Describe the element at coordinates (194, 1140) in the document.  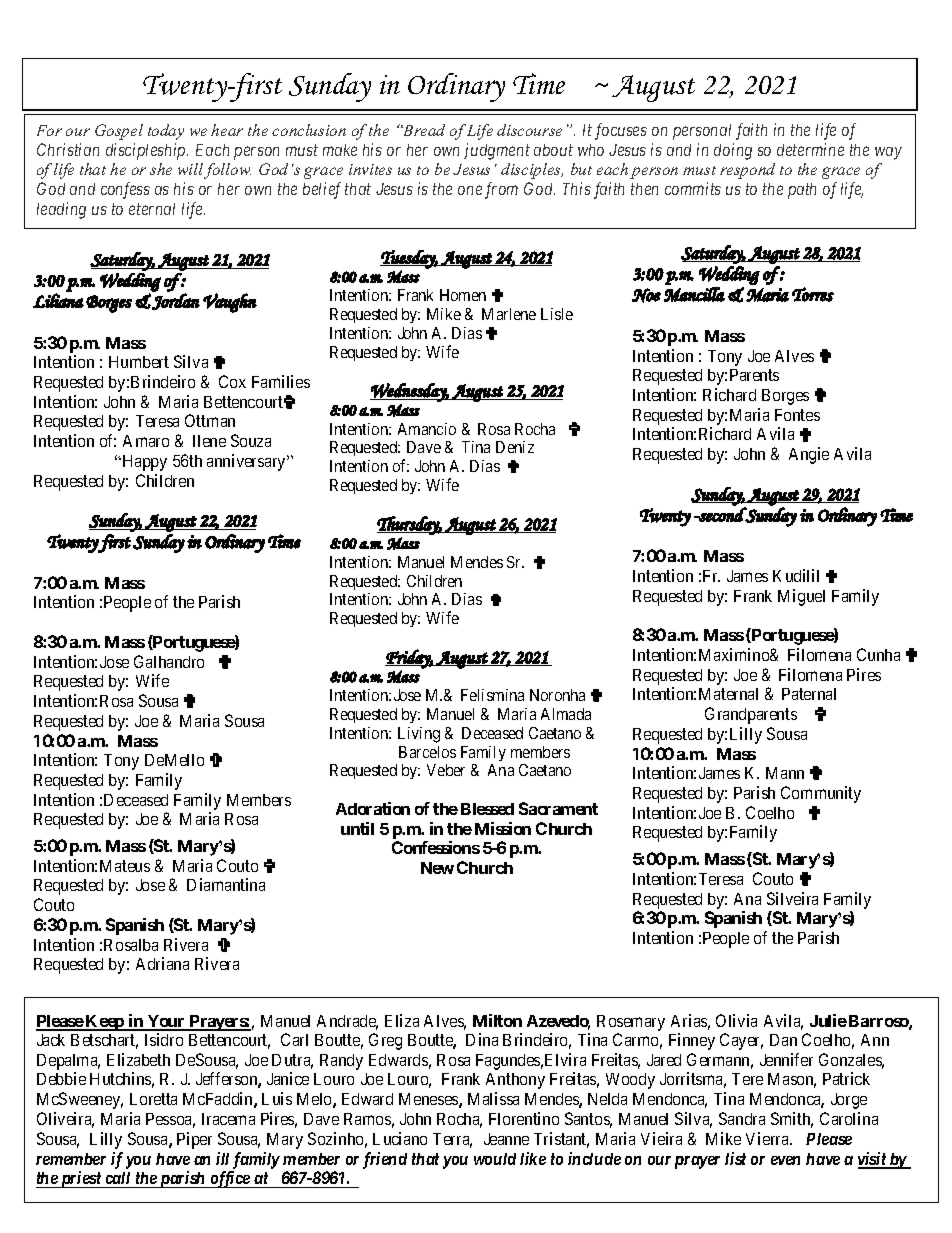
I see `Piper` at that location.
